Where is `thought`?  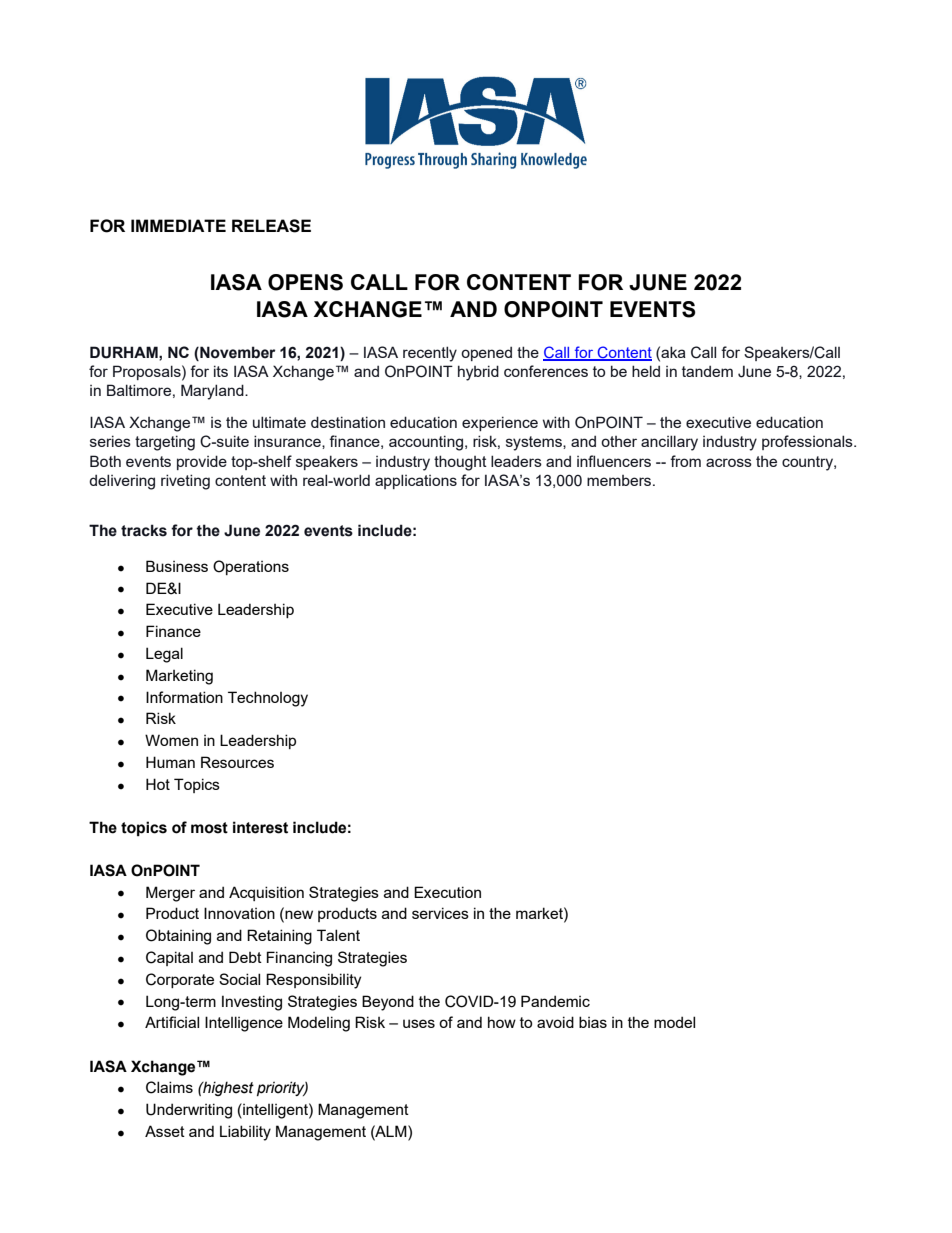 thought is located at coordinates (460, 463).
